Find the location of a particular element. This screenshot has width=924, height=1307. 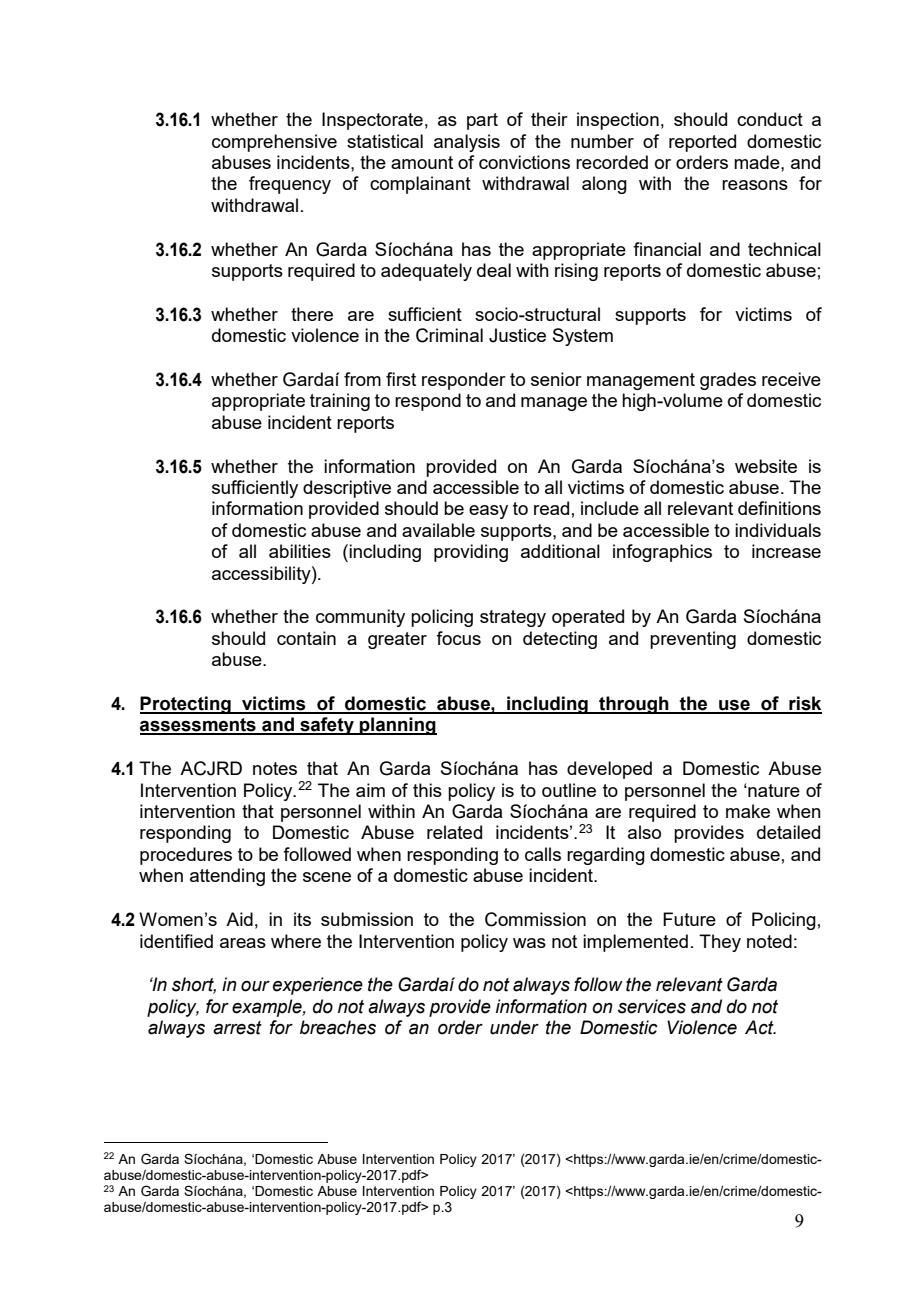

assessments is located at coordinates (199, 726).
